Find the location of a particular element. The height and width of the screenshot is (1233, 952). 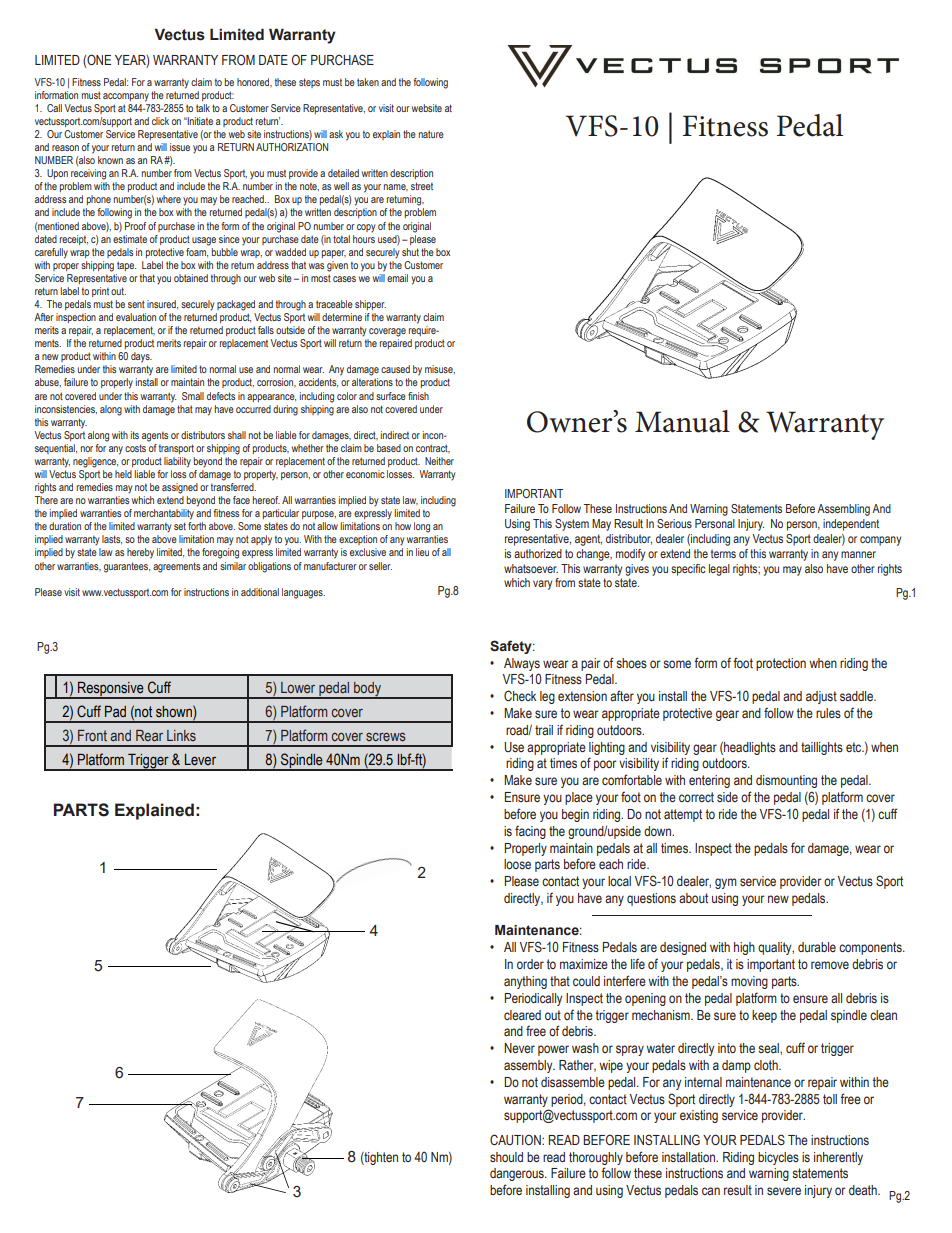

click is located at coordinates (160, 121).
